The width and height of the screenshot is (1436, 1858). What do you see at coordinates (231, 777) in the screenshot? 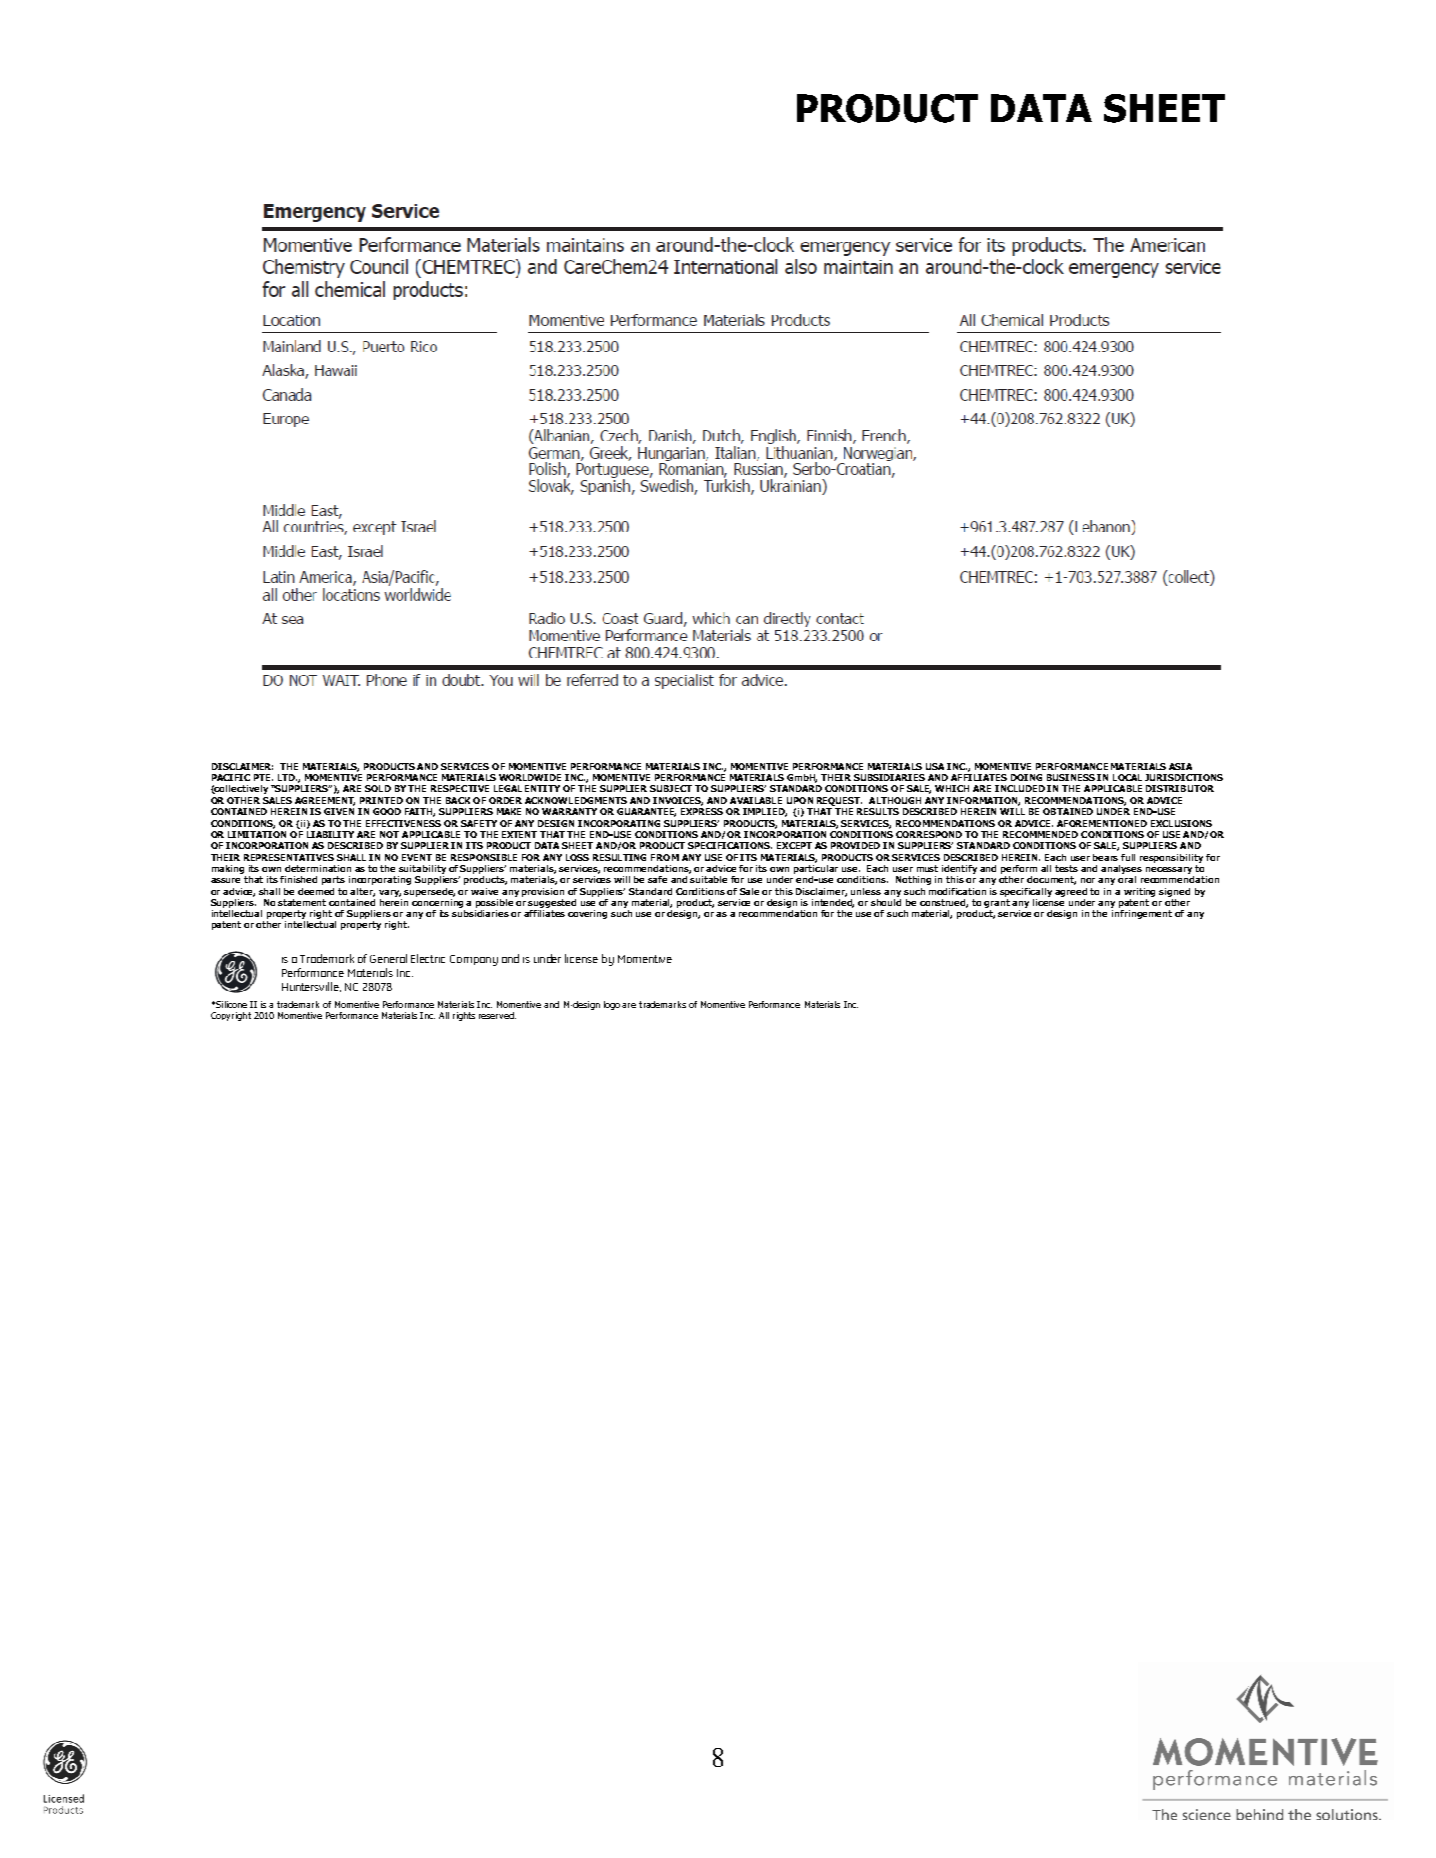
I see `PACIFIC` at bounding box center [231, 777].
